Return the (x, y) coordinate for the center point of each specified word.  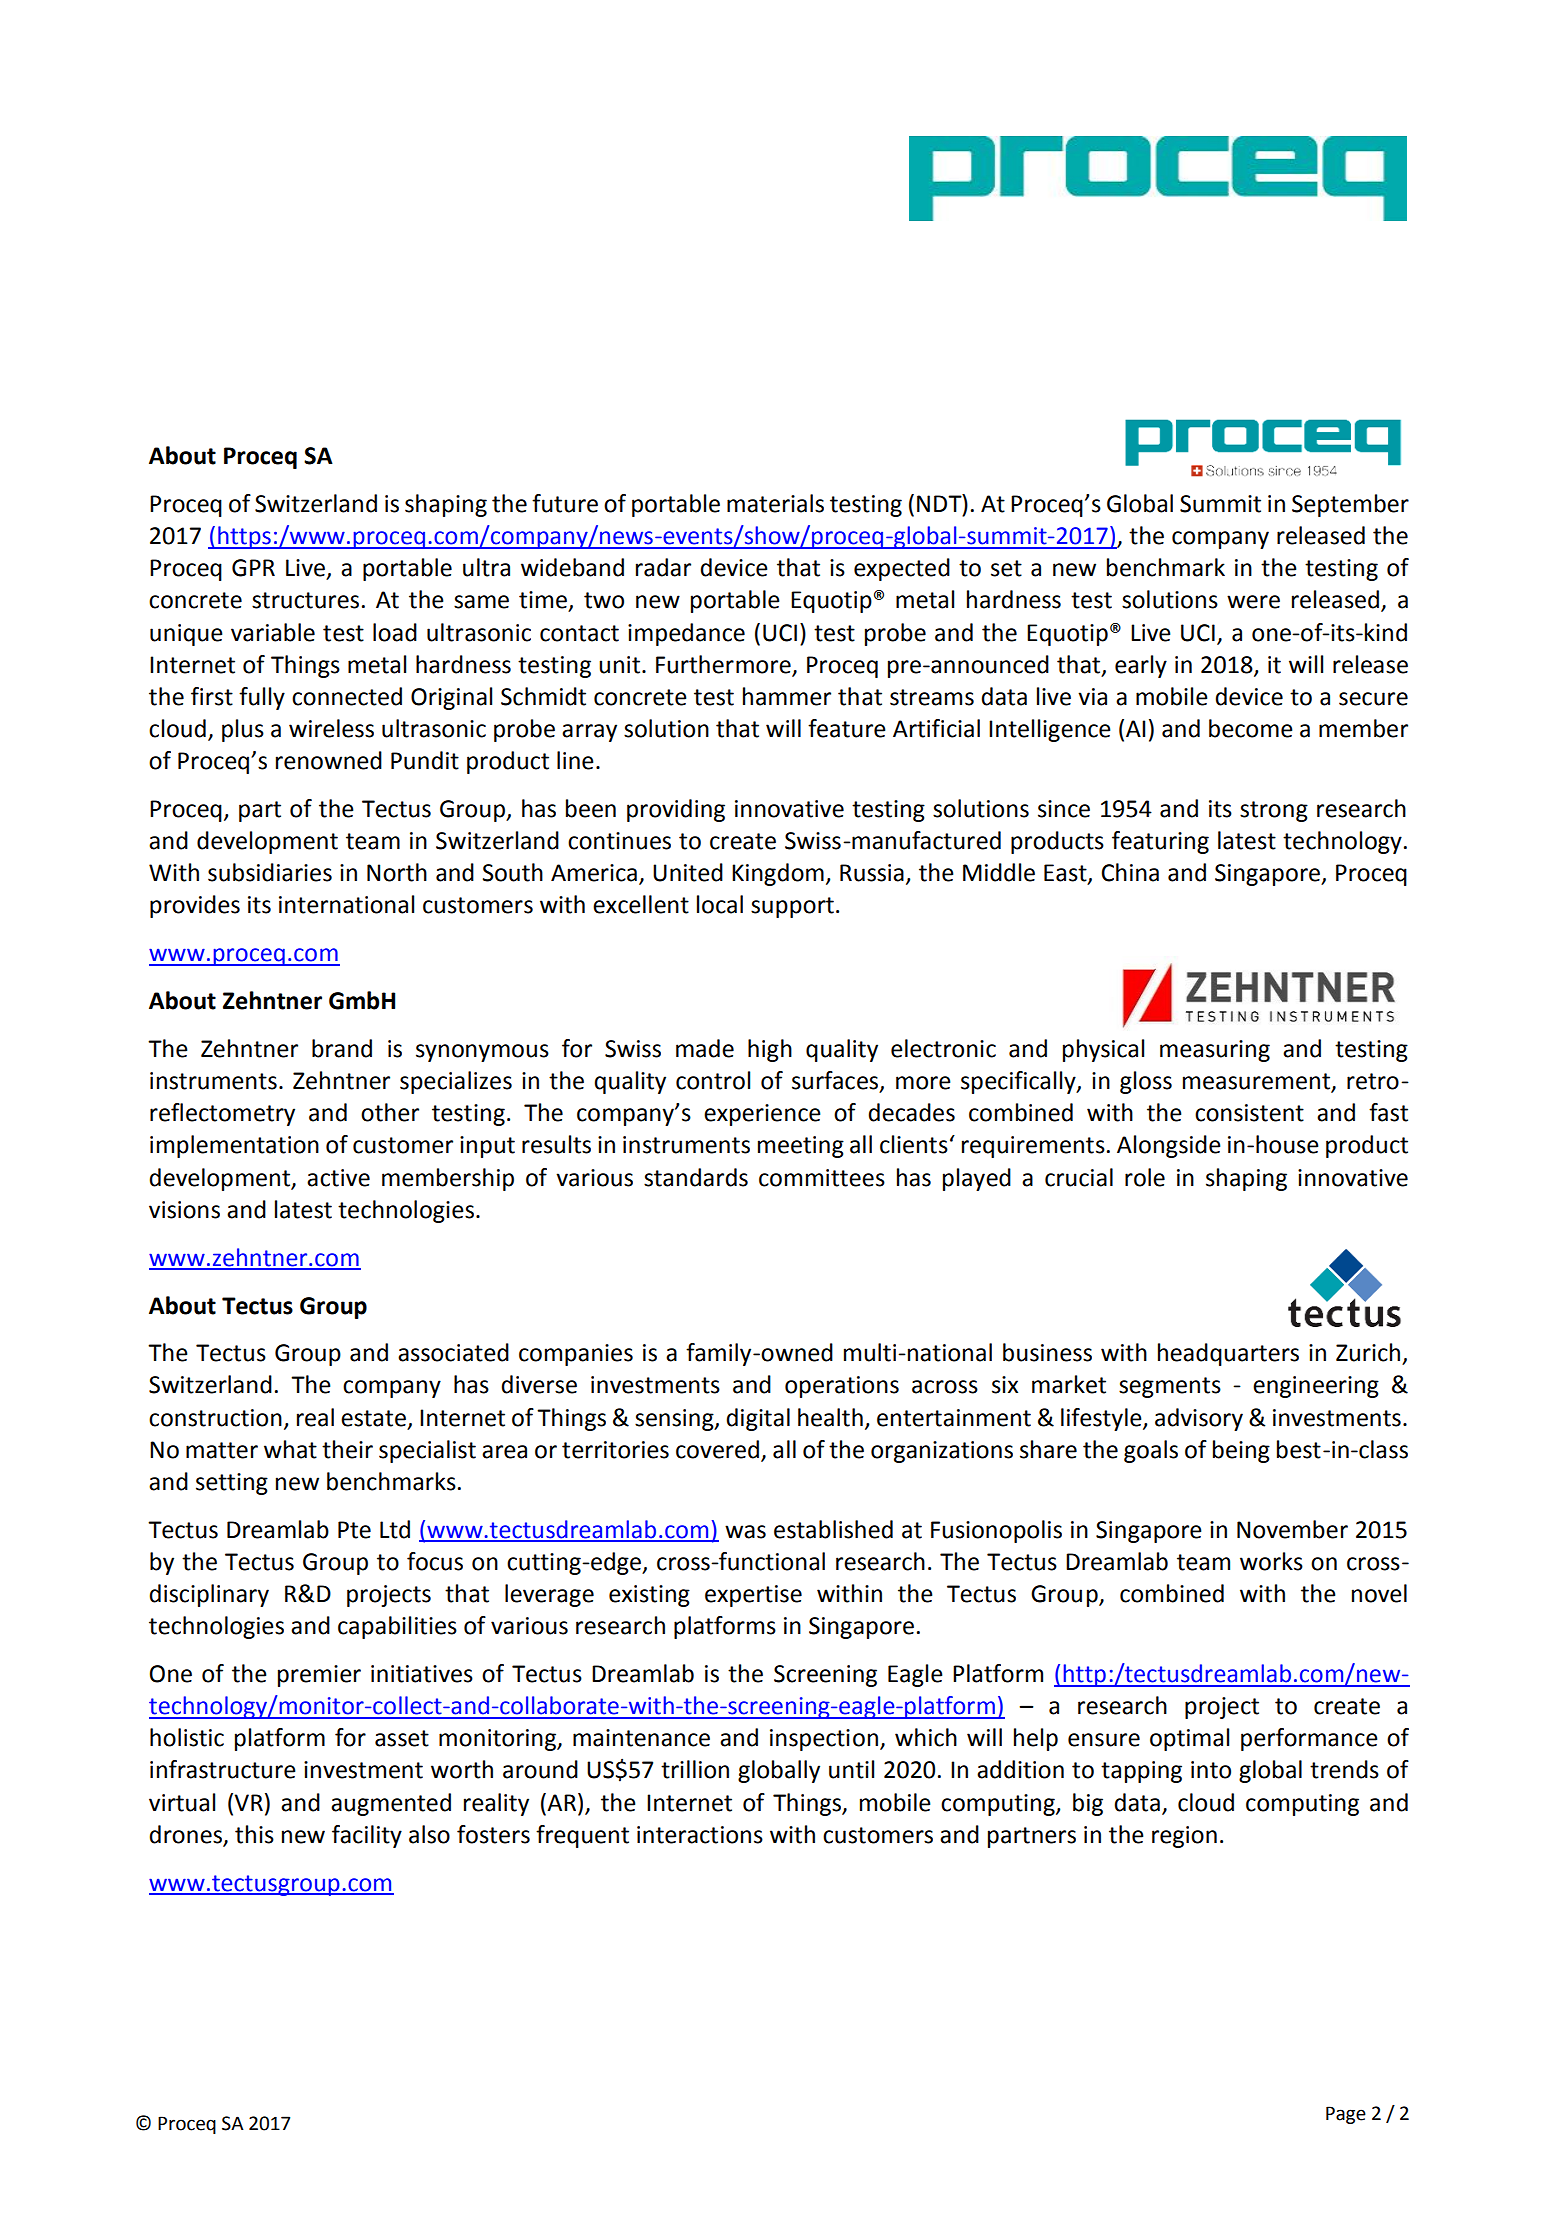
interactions (700, 1835)
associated (453, 1352)
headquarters (1228, 1354)
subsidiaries (270, 872)
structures (305, 600)
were (1253, 602)
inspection (824, 1740)
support (792, 907)
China (1130, 872)
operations (842, 1387)
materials (775, 503)
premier (319, 1676)
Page (1346, 2115)
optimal (1189, 1739)
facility (367, 1836)
